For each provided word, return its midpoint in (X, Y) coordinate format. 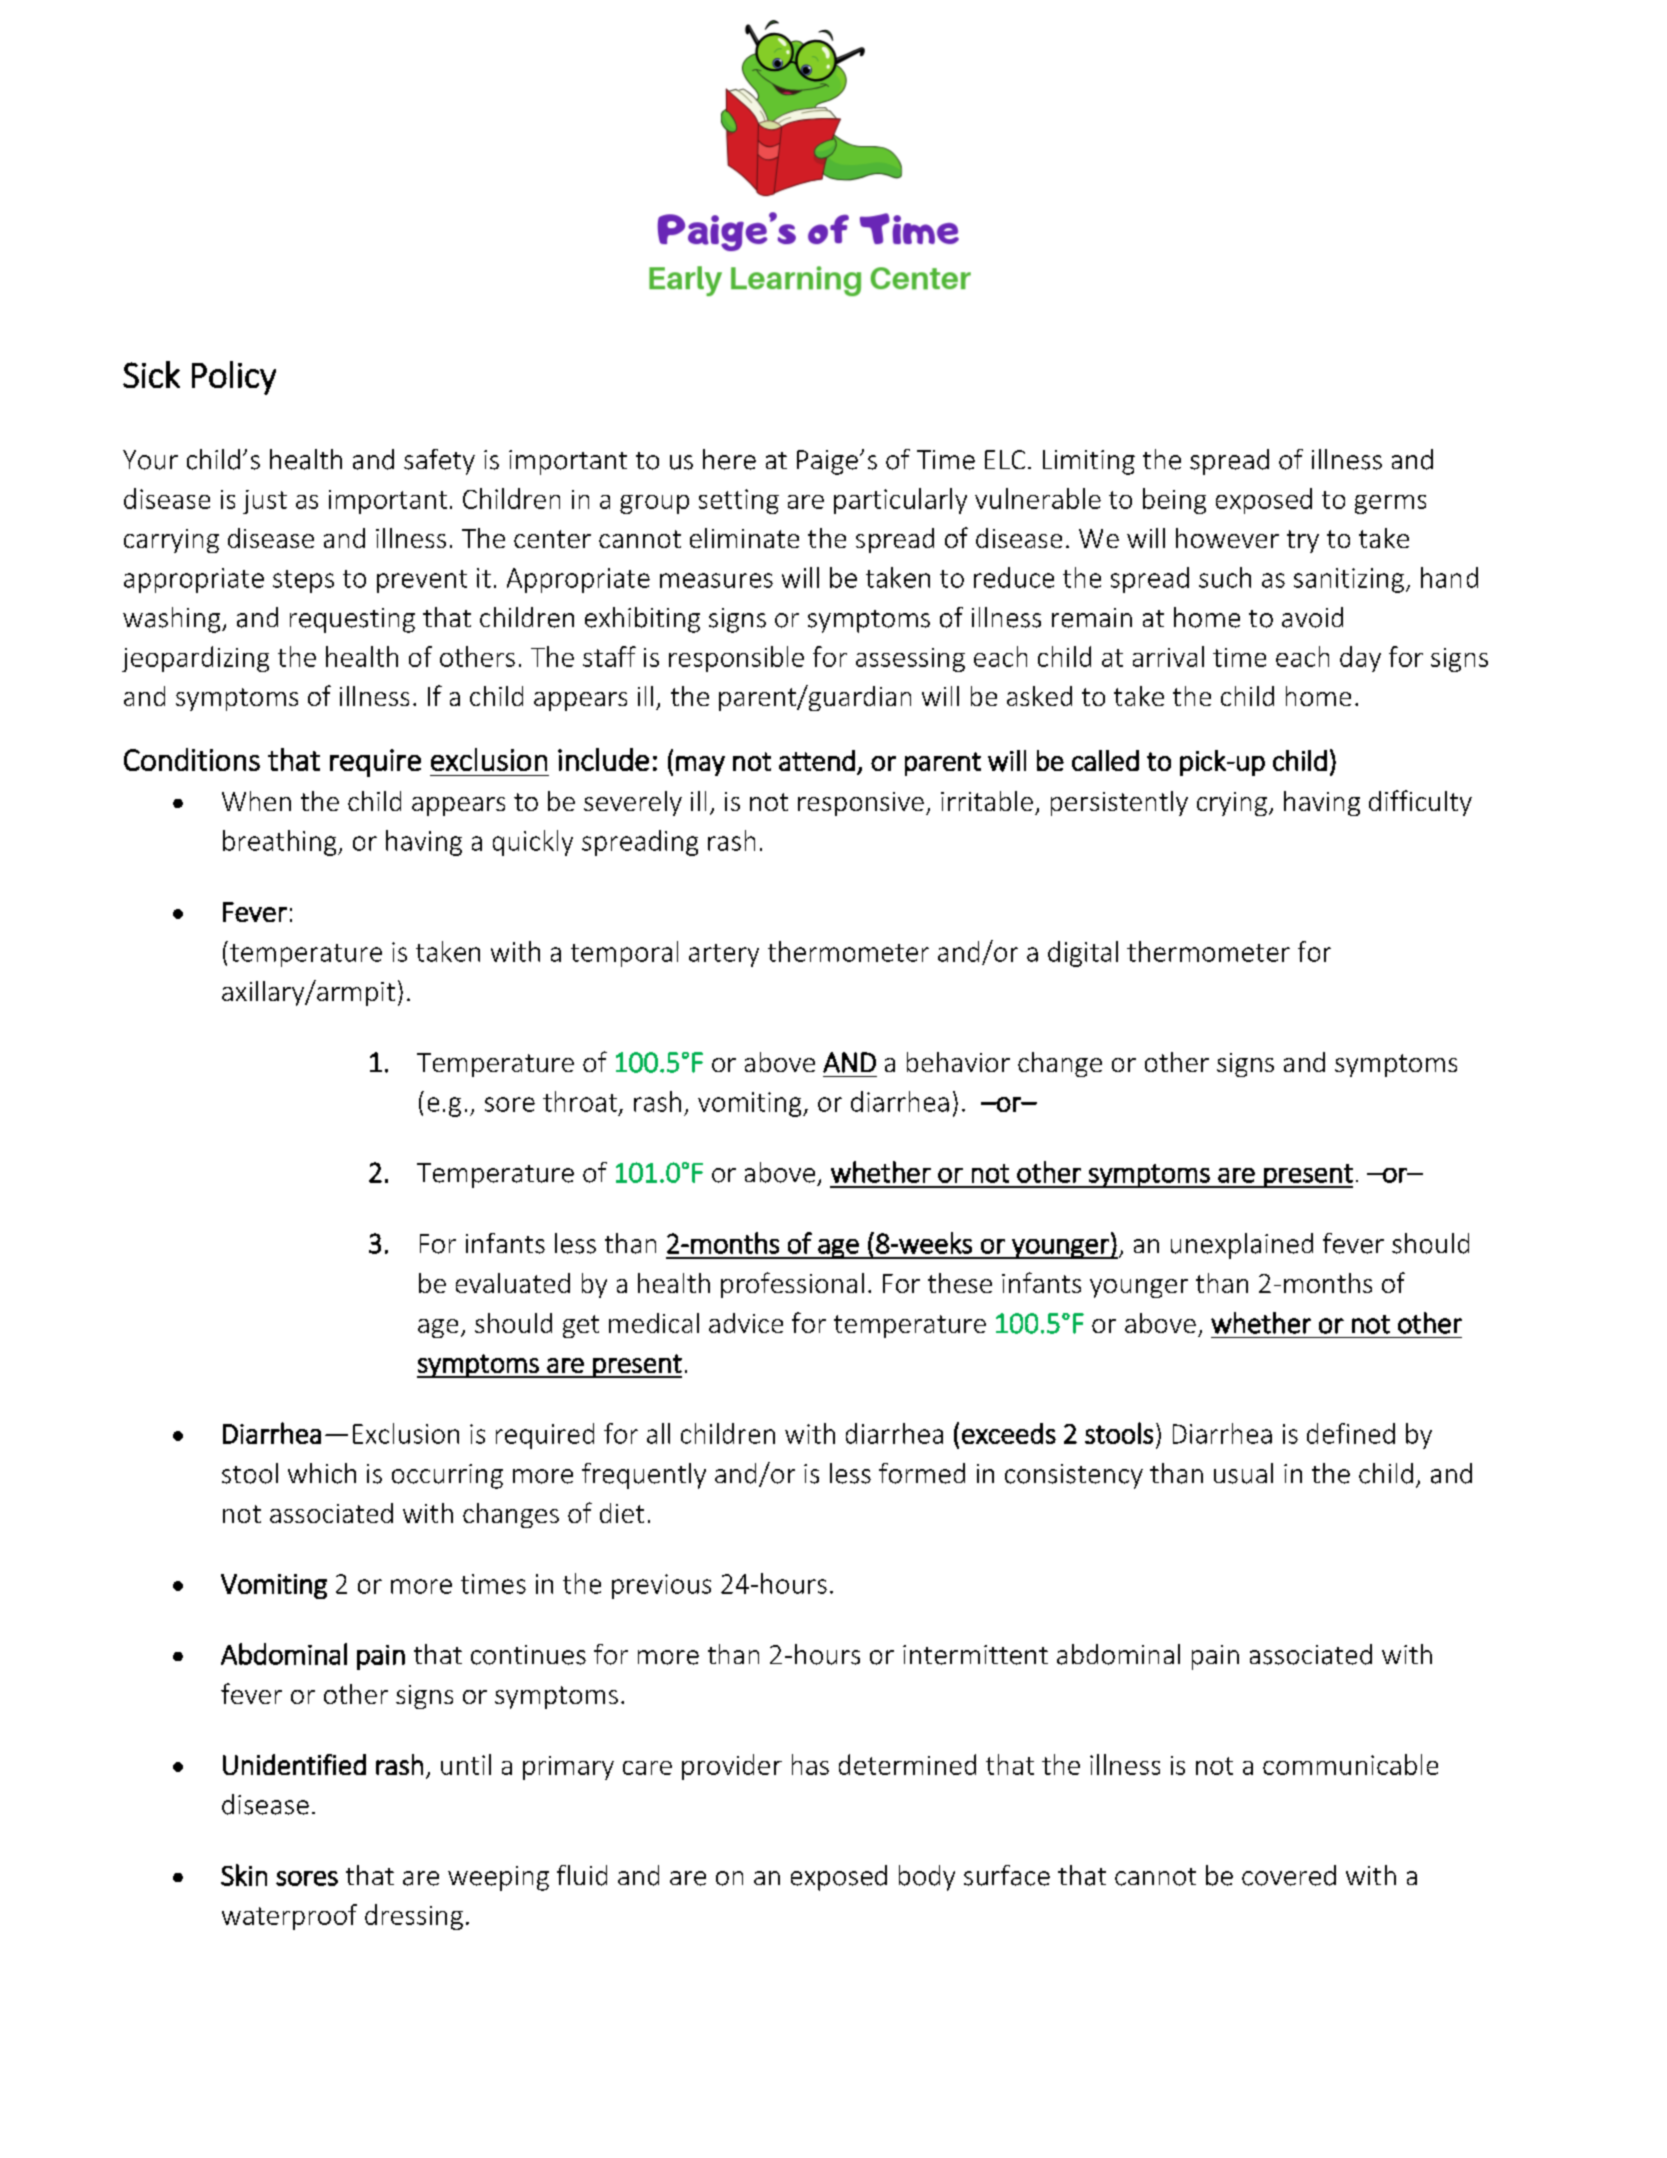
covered (1289, 1875)
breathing (281, 843)
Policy (234, 378)
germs (1390, 504)
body (927, 1878)
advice (746, 1323)
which (322, 1473)
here (729, 459)
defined (1351, 1433)
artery (724, 955)
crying (1232, 804)
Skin (244, 1875)
